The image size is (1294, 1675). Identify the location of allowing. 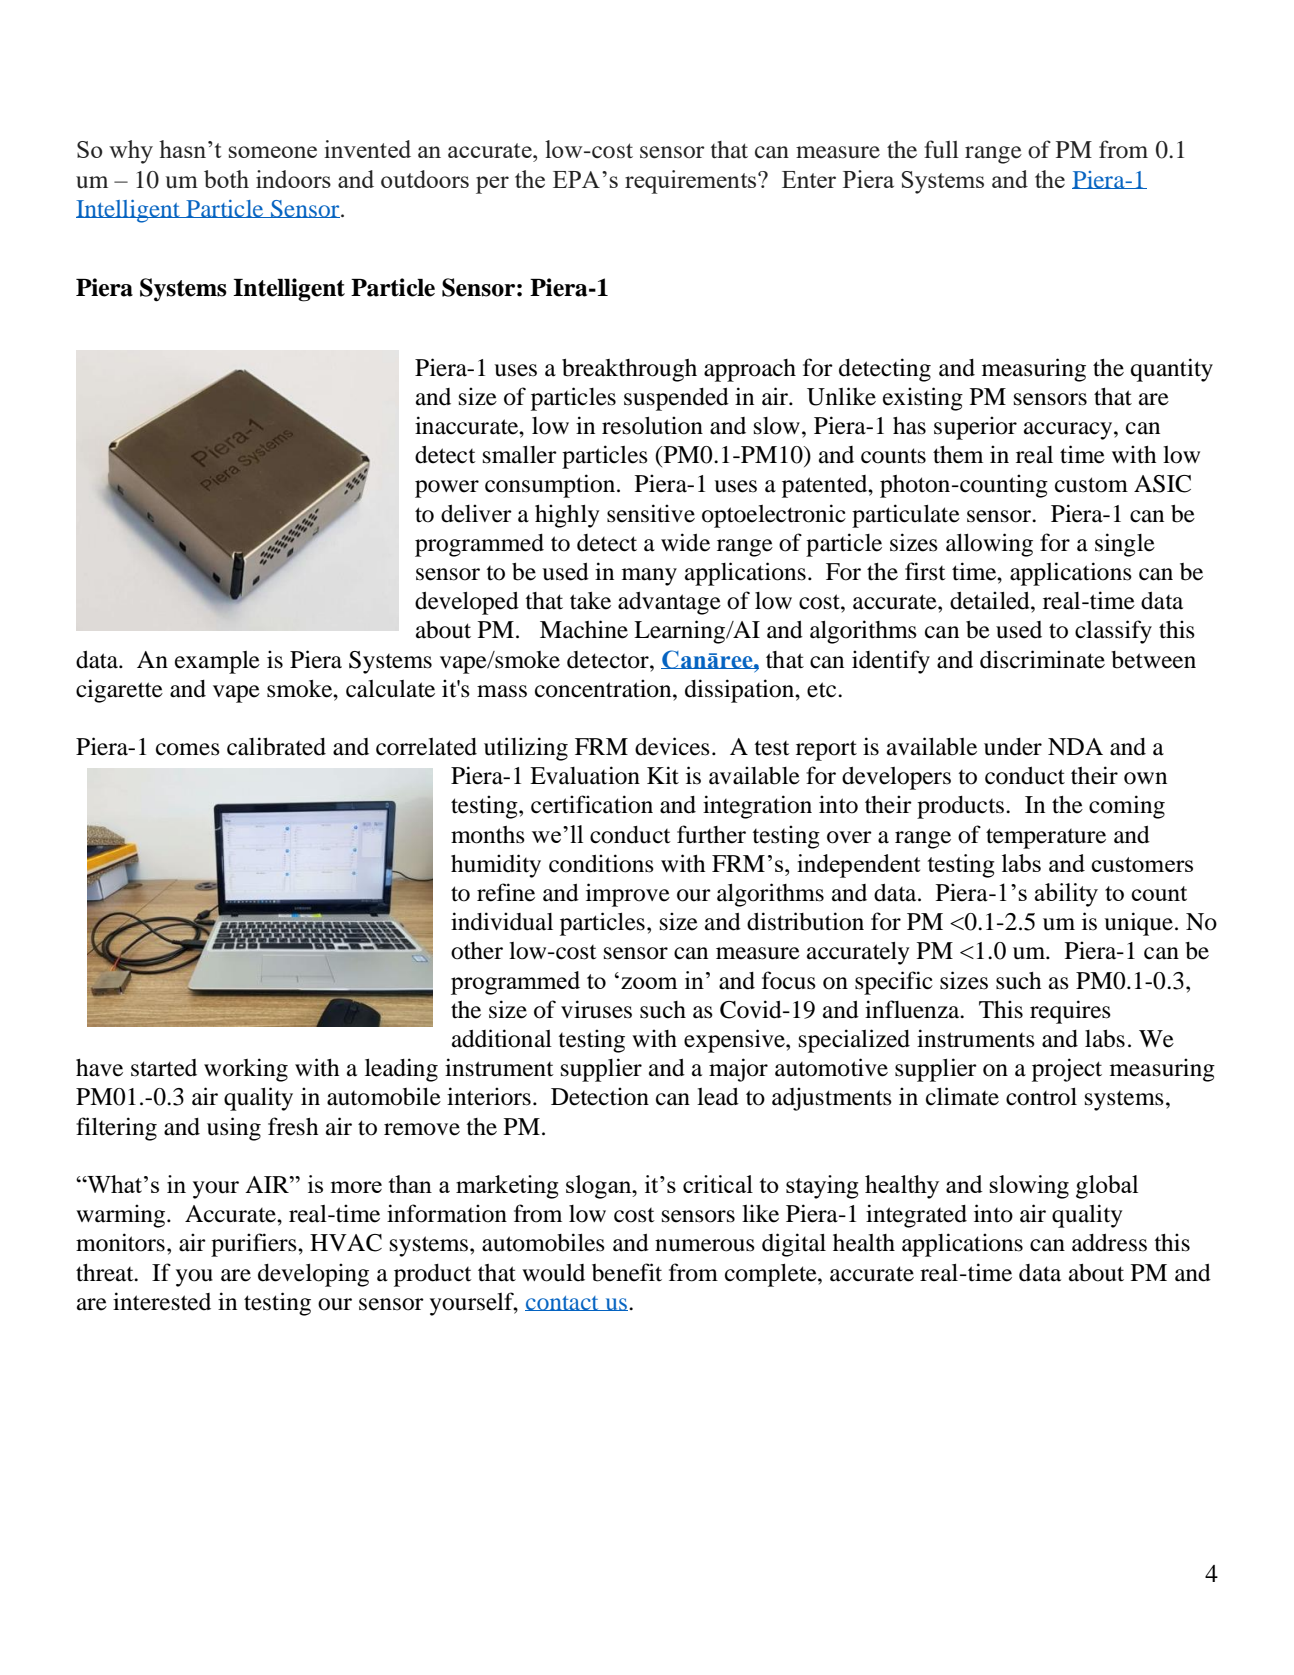
(989, 545).
